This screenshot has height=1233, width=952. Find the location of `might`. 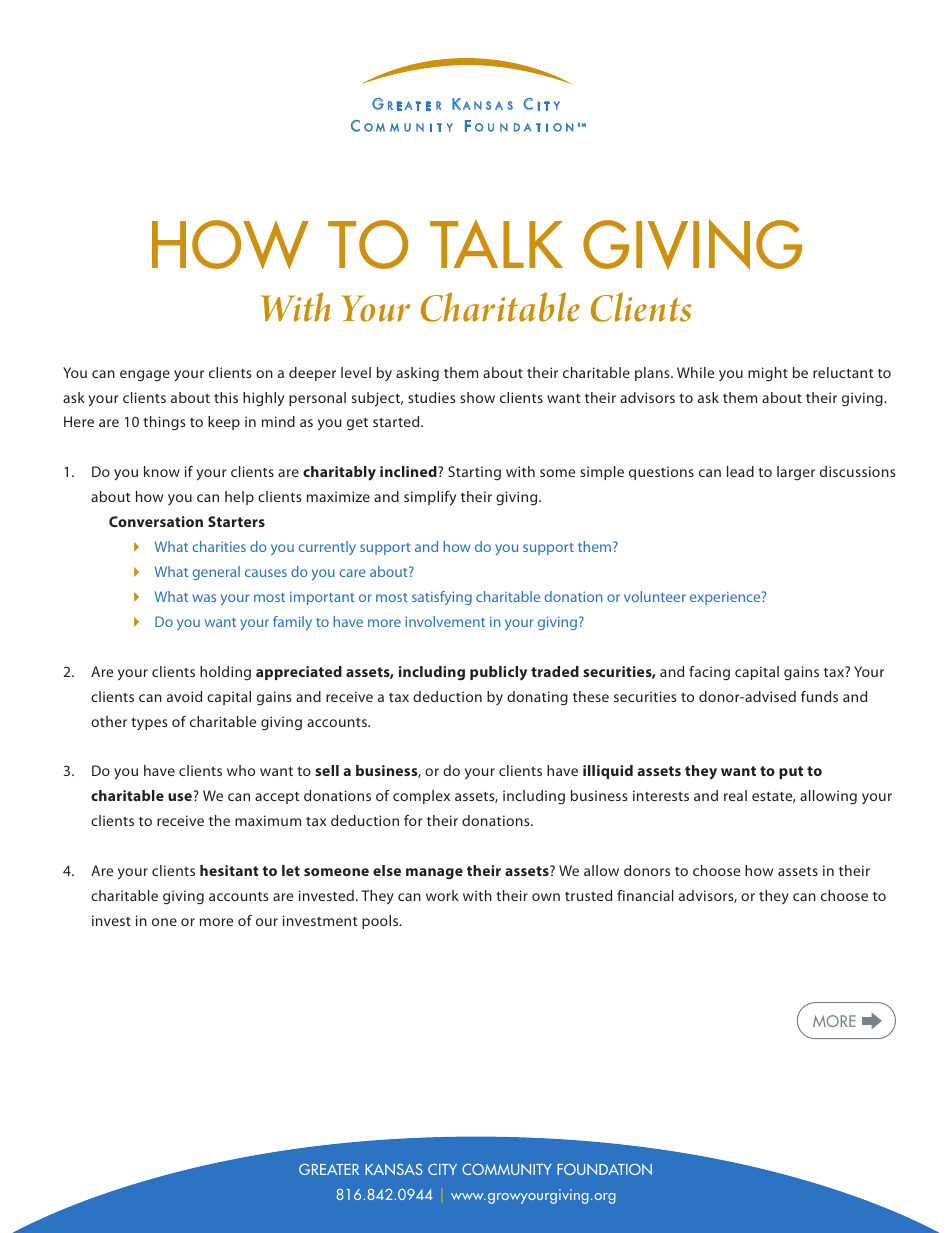

might is located at coordinates (768, 374).
